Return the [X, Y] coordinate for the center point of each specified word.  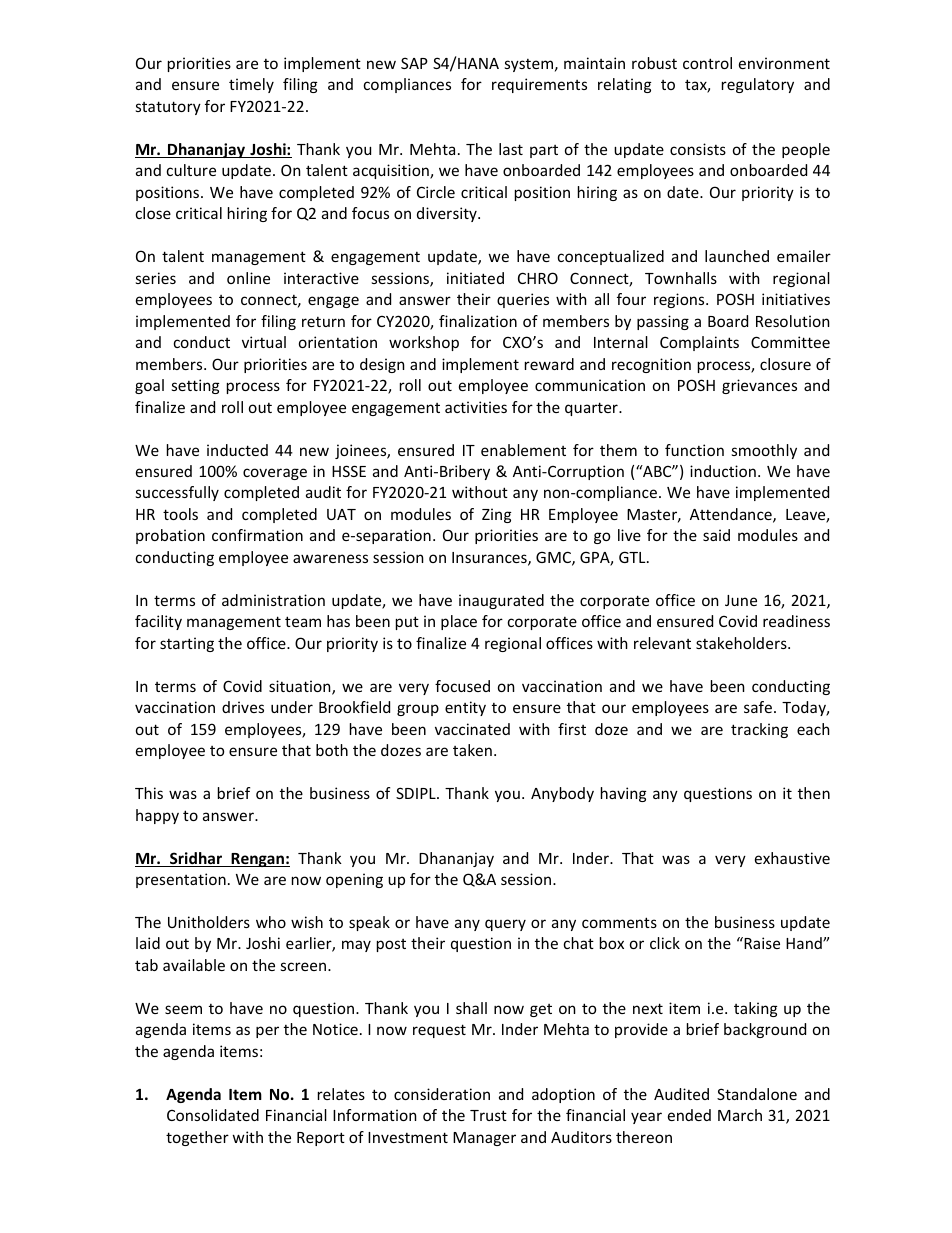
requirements [539, 85]
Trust [488, 1115]
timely [251, 85]
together [197, 1138]
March [740, 1115]
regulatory [758, 85]
